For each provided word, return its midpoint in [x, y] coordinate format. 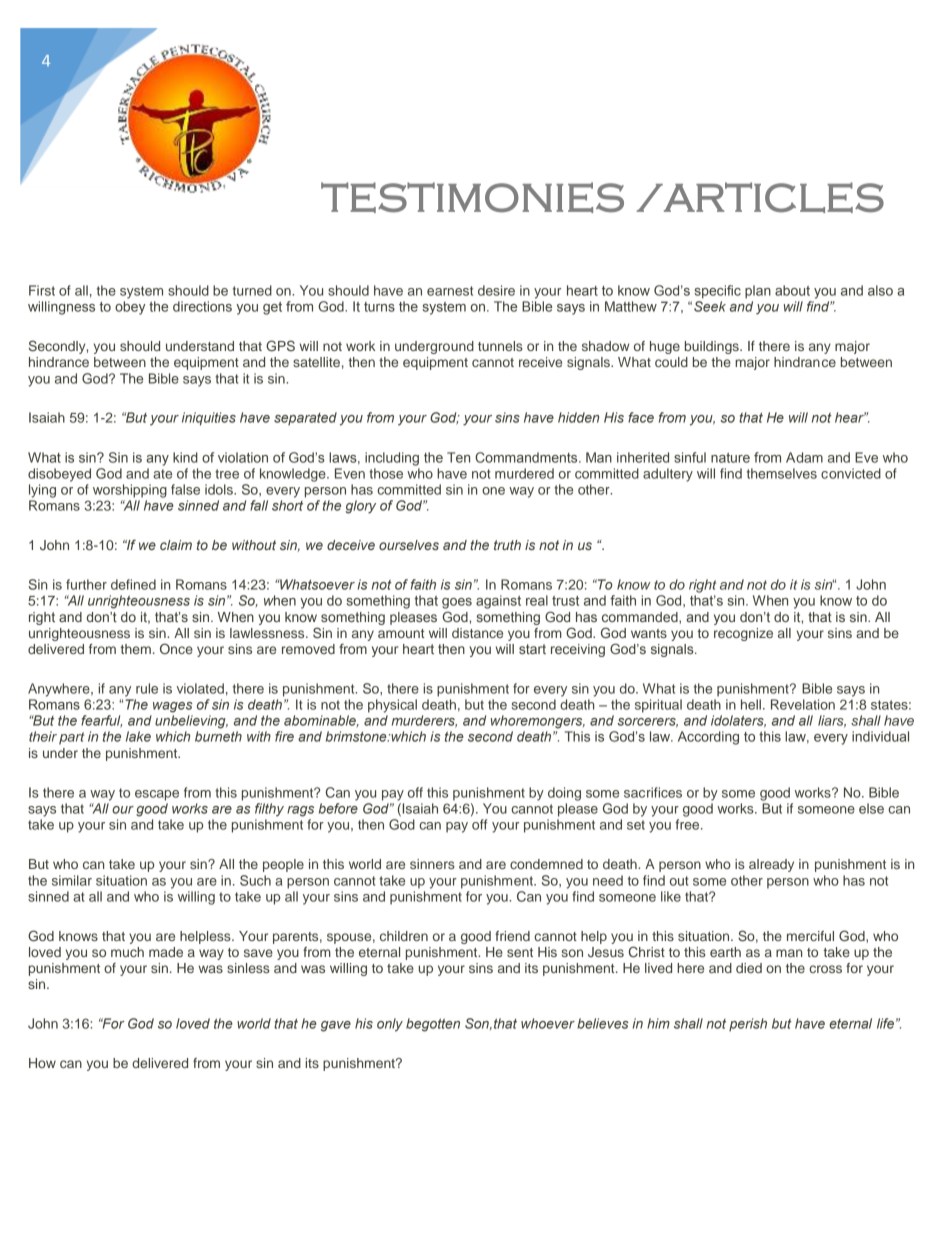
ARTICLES [773, 197]
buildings [713, 347]
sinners [432, 864]
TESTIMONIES [472, 197]
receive [540, 362]
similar [72, 880]
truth [507, 545]
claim [176, 545]
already [771, 865]
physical [392, 706]
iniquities [209, 419]
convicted [851, 473]
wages [173, 707]
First [42, 290]
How [42, 1063]
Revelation [803, 704]
